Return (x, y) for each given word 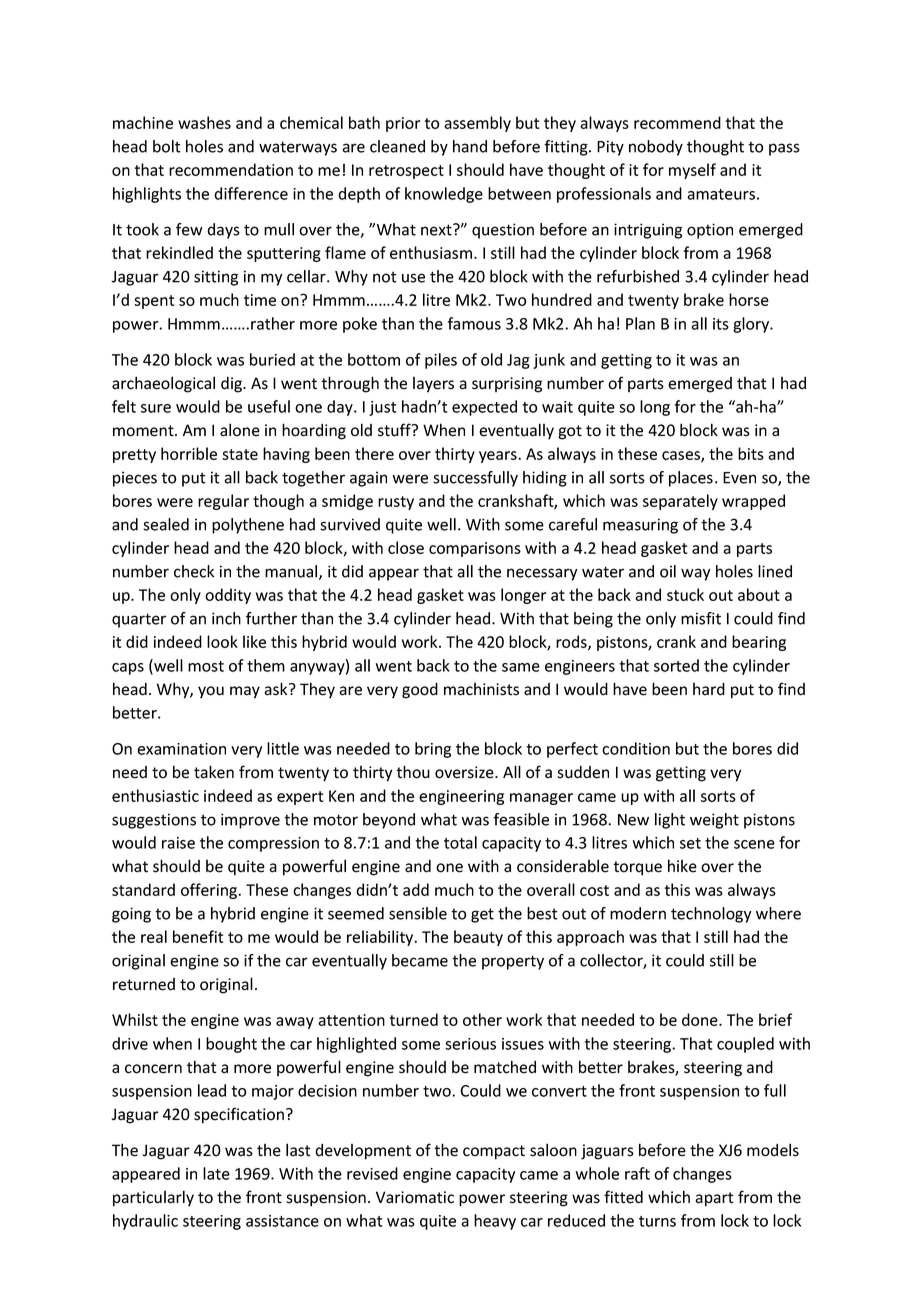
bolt (167, 146)
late (216, 1173)
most (206, 666)
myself (692, 171)
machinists (481, 689)
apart (714, 1199)
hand (470, 146)
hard (709, 689)
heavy (495, 1222)
